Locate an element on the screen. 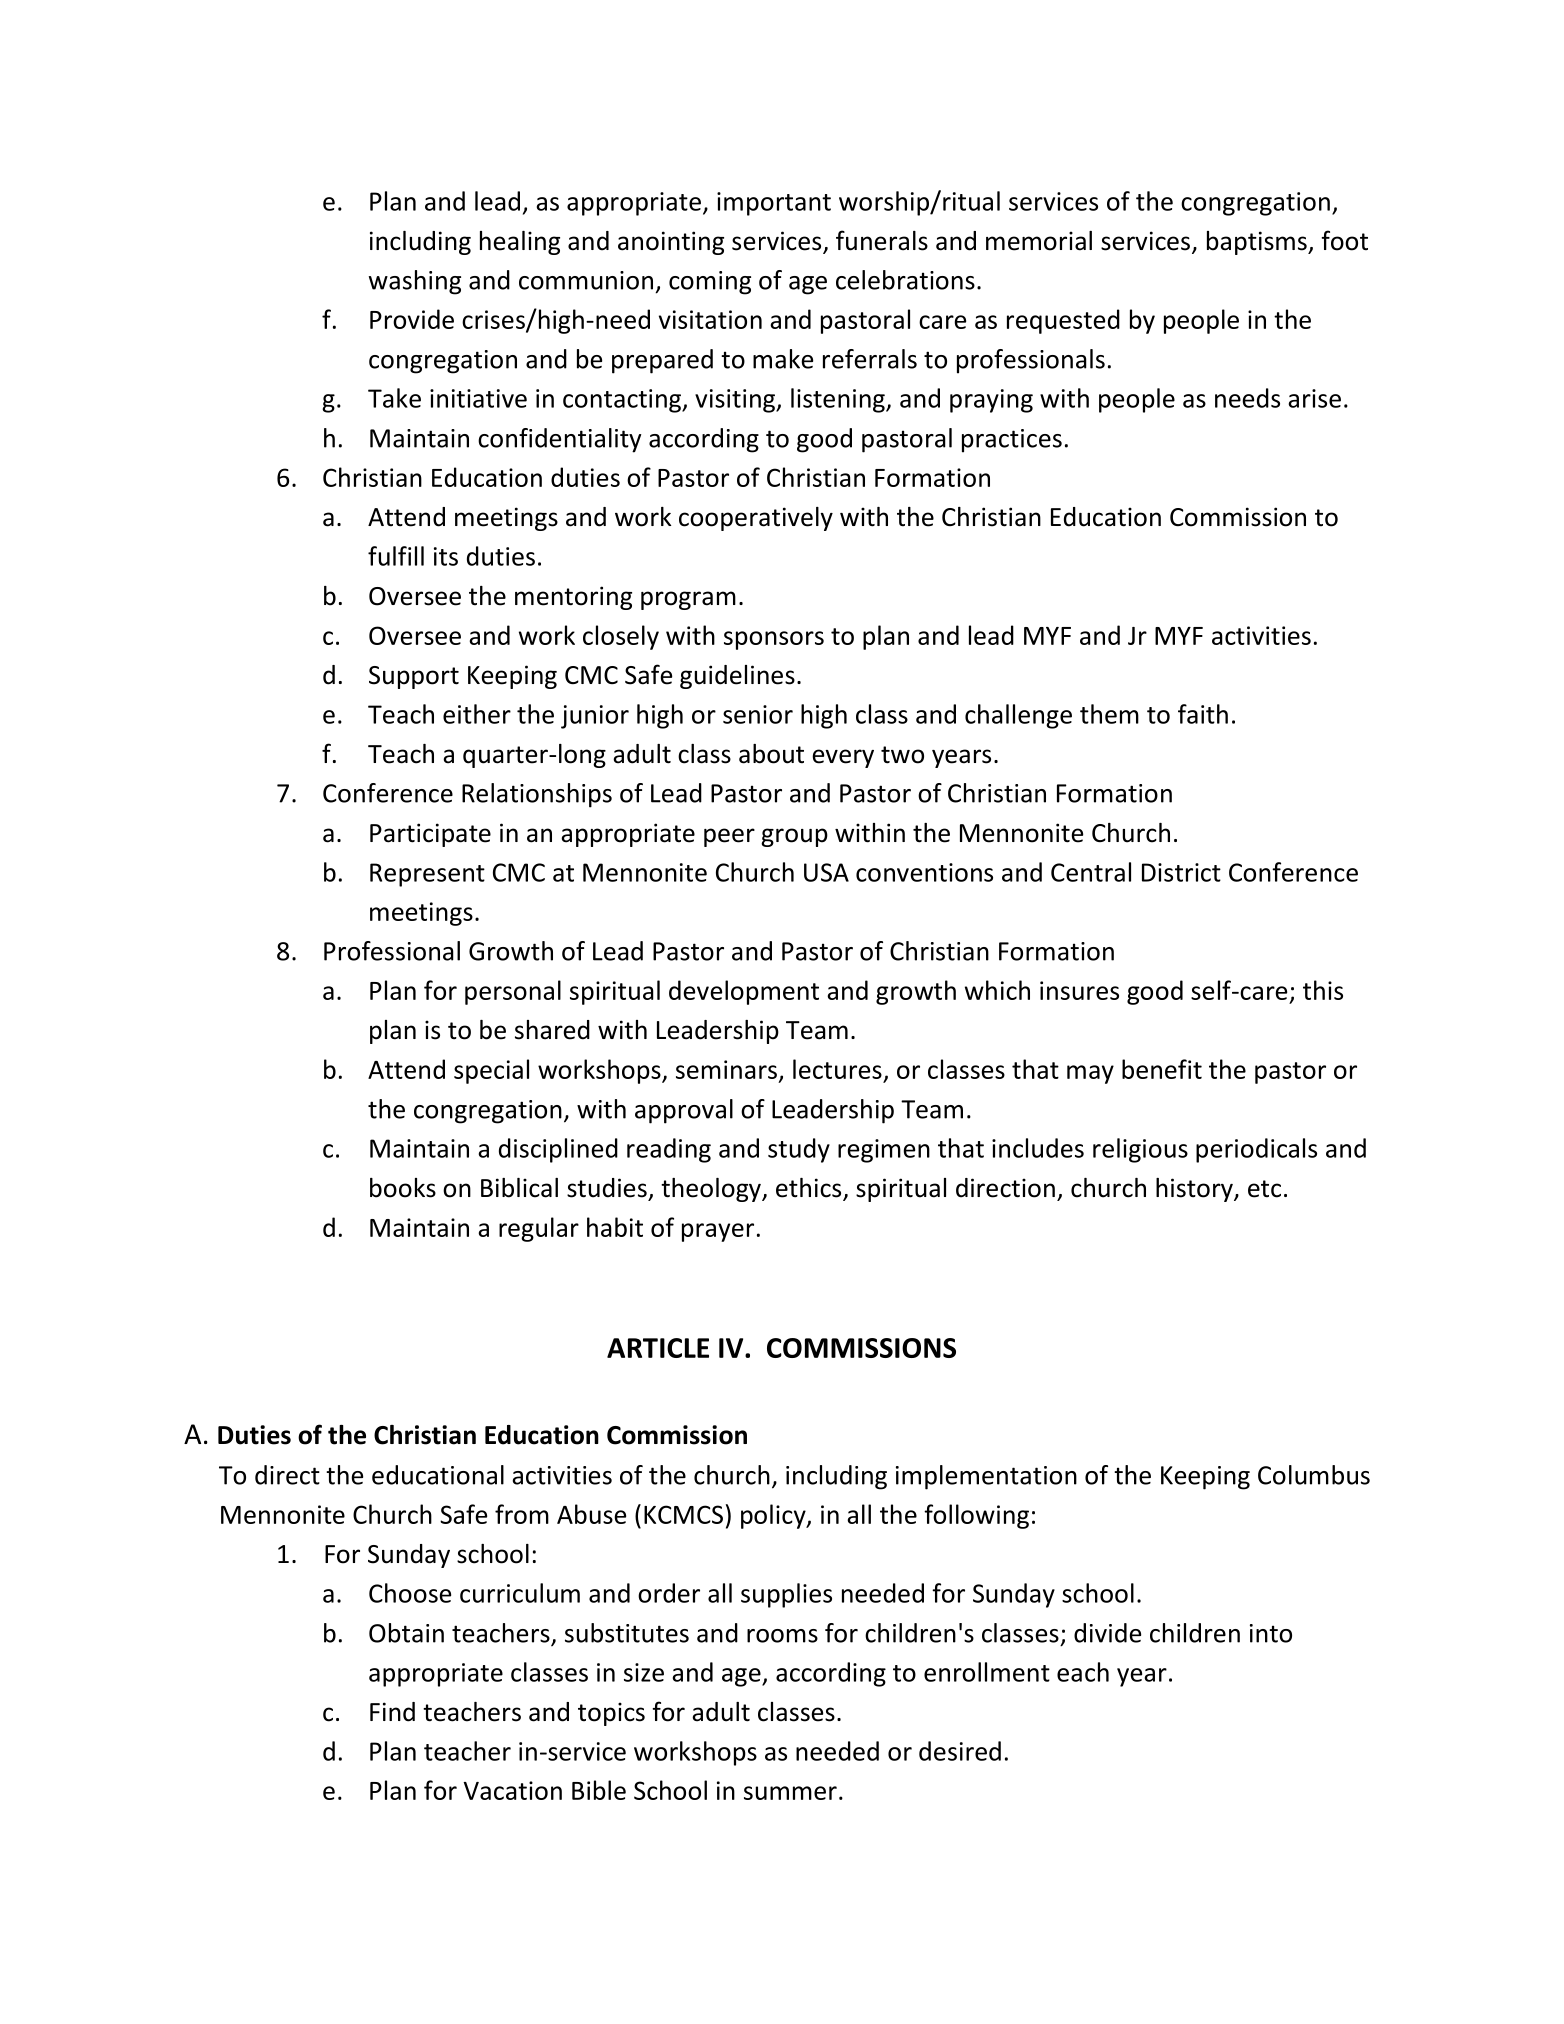  faith is located at coordinates (1203, 714).
